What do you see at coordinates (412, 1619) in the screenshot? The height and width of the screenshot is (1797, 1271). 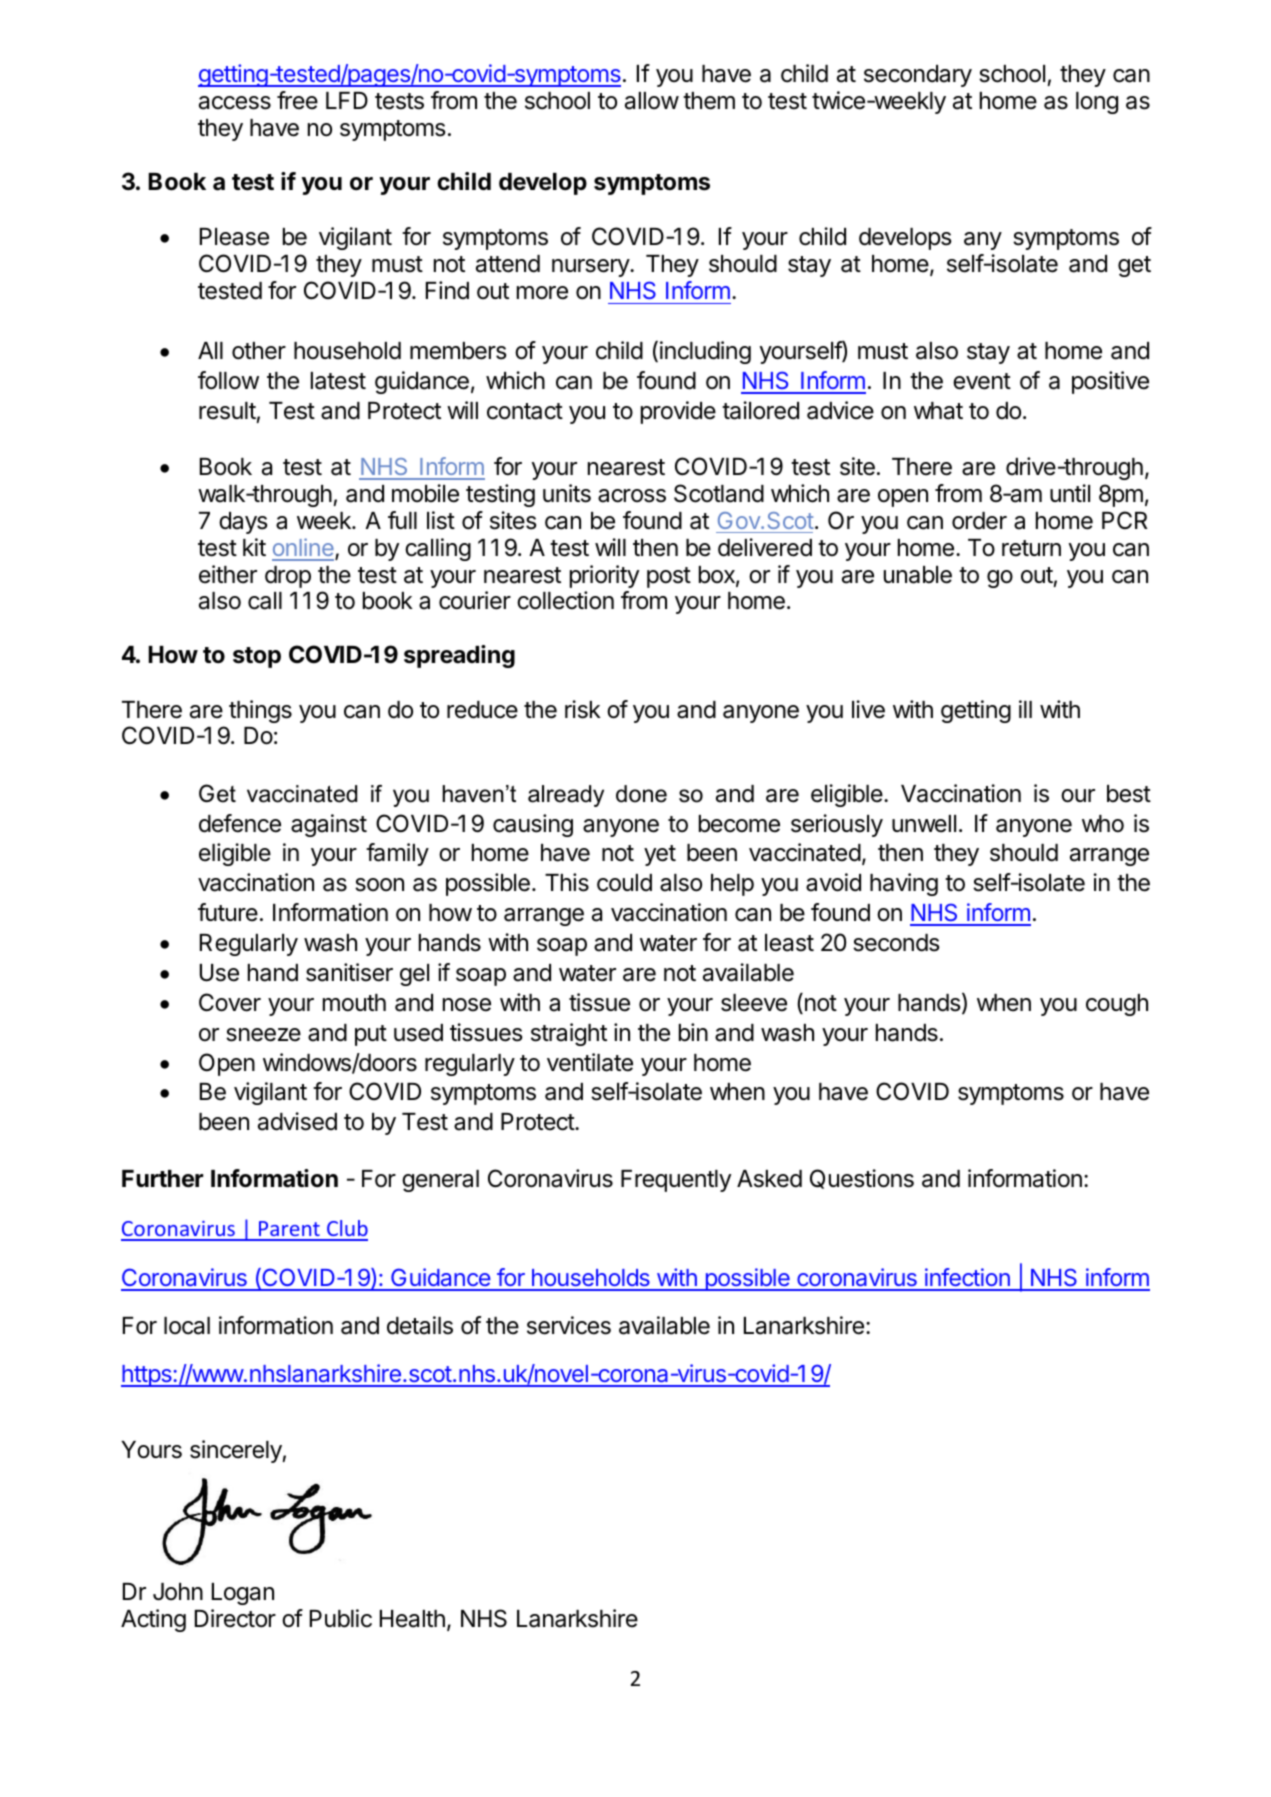 I see `Health` at bounding box center [412, 1619].
